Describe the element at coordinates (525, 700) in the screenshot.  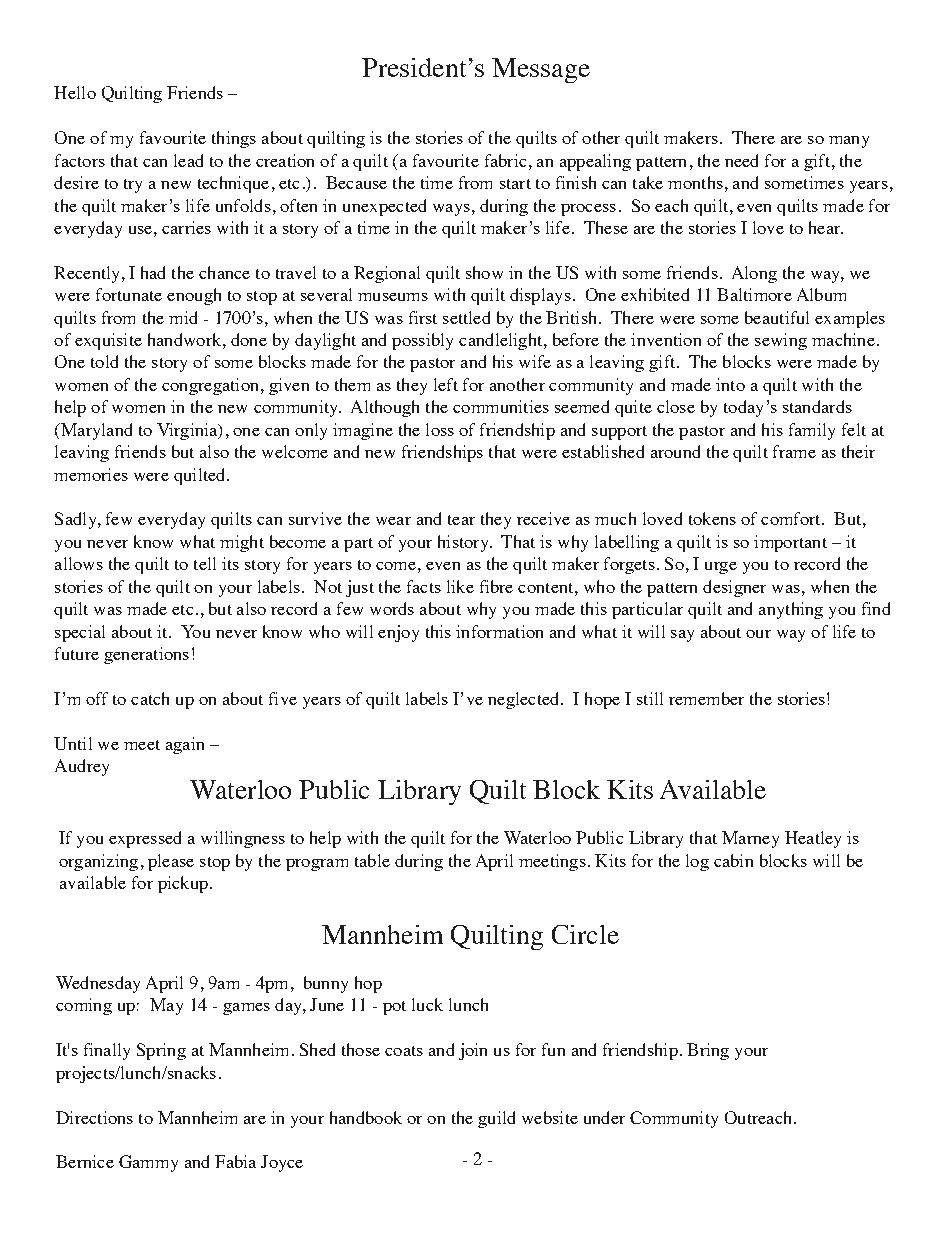
I see `neglected` at that location.
